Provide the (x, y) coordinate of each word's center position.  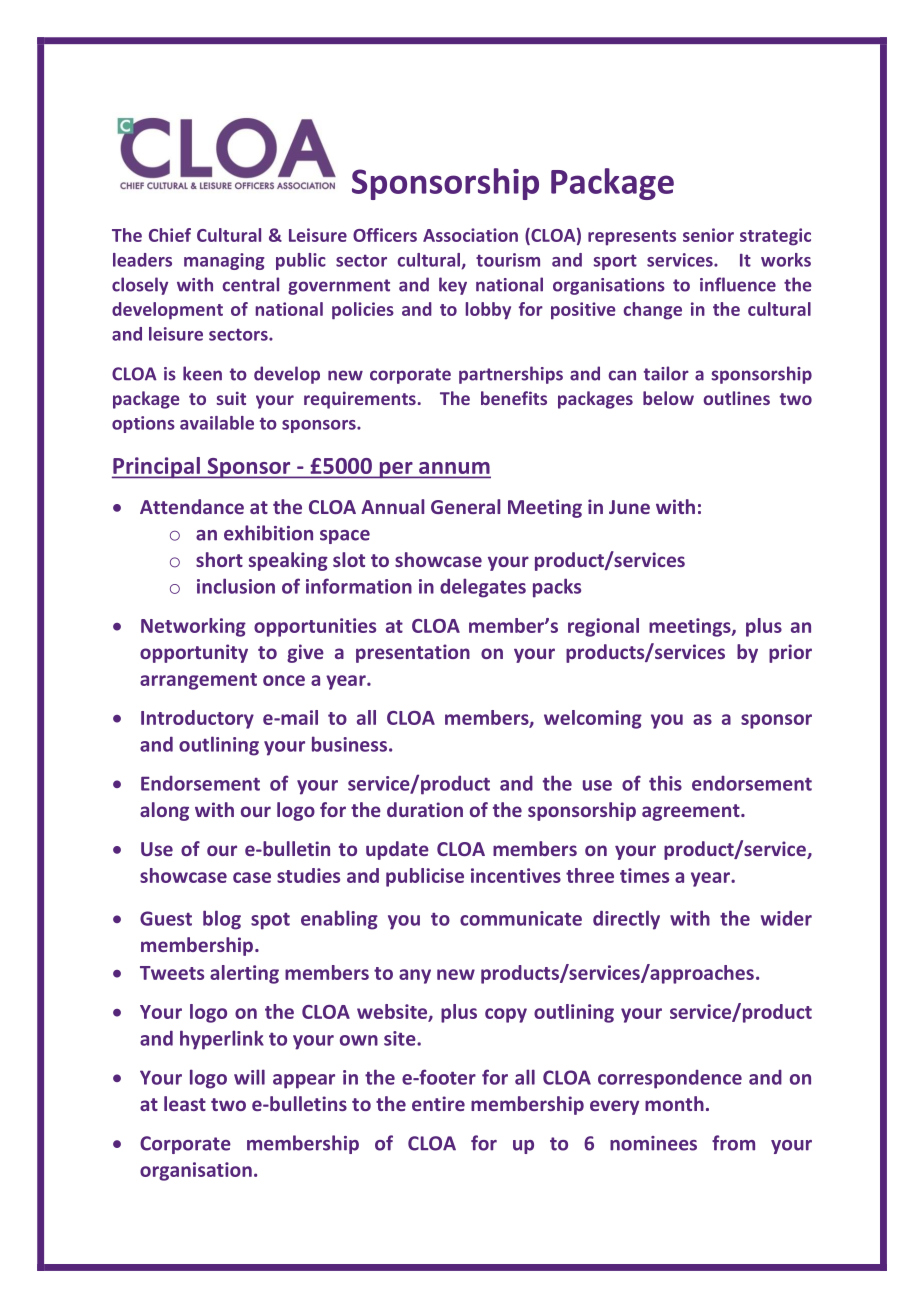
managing (224, 261)
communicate (521, 918)
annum (454, 469)
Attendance (192, 506)
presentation (413, 653)
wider (786, 918)
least (185, 1103)
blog (222, 920)
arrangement (198, 681)
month (674, 1103)
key (453, 286)
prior (790, 653)
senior (708, 235)
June (629, 507)
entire (438, 1103)
